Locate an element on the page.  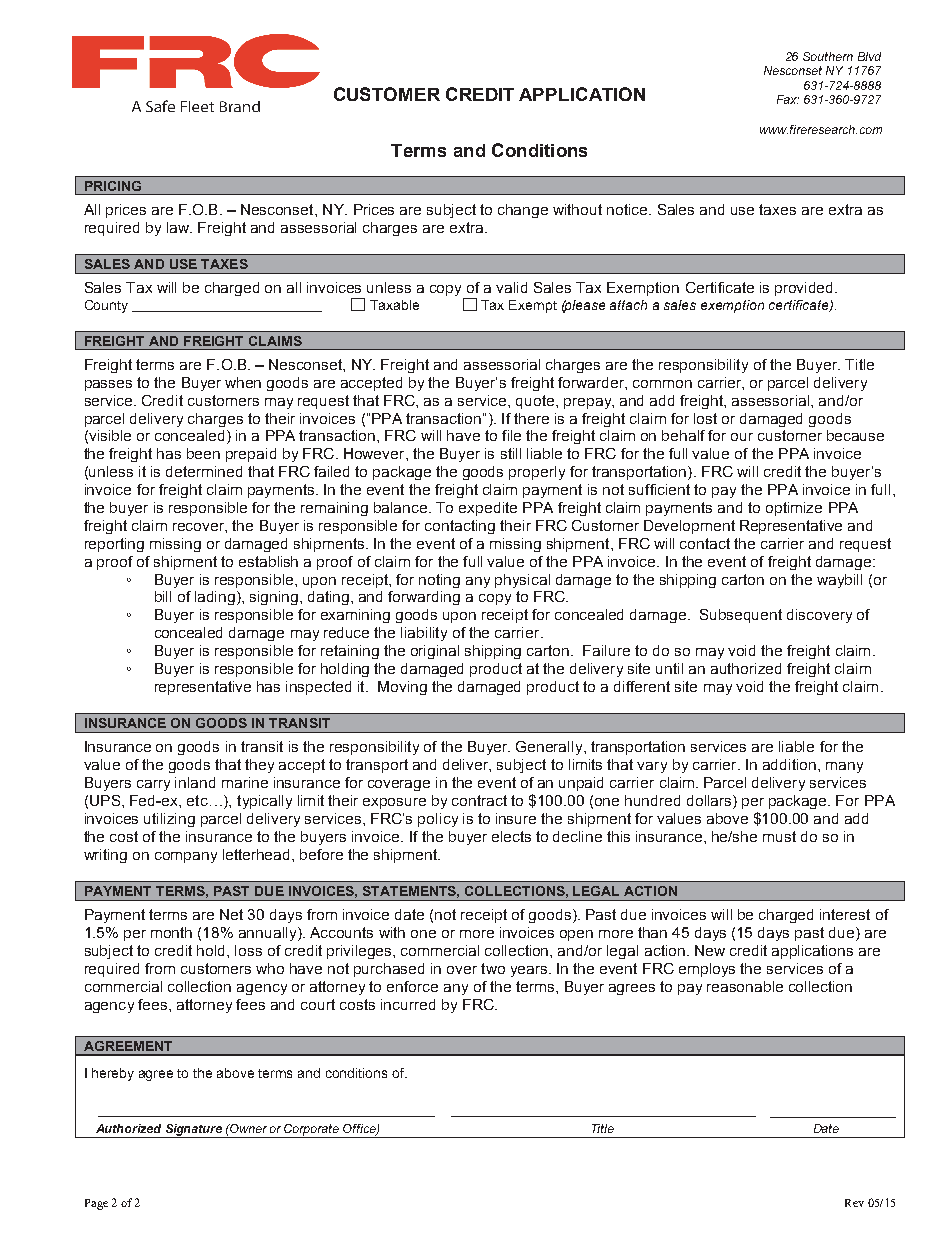
when is located at coordinates (243, 382).
